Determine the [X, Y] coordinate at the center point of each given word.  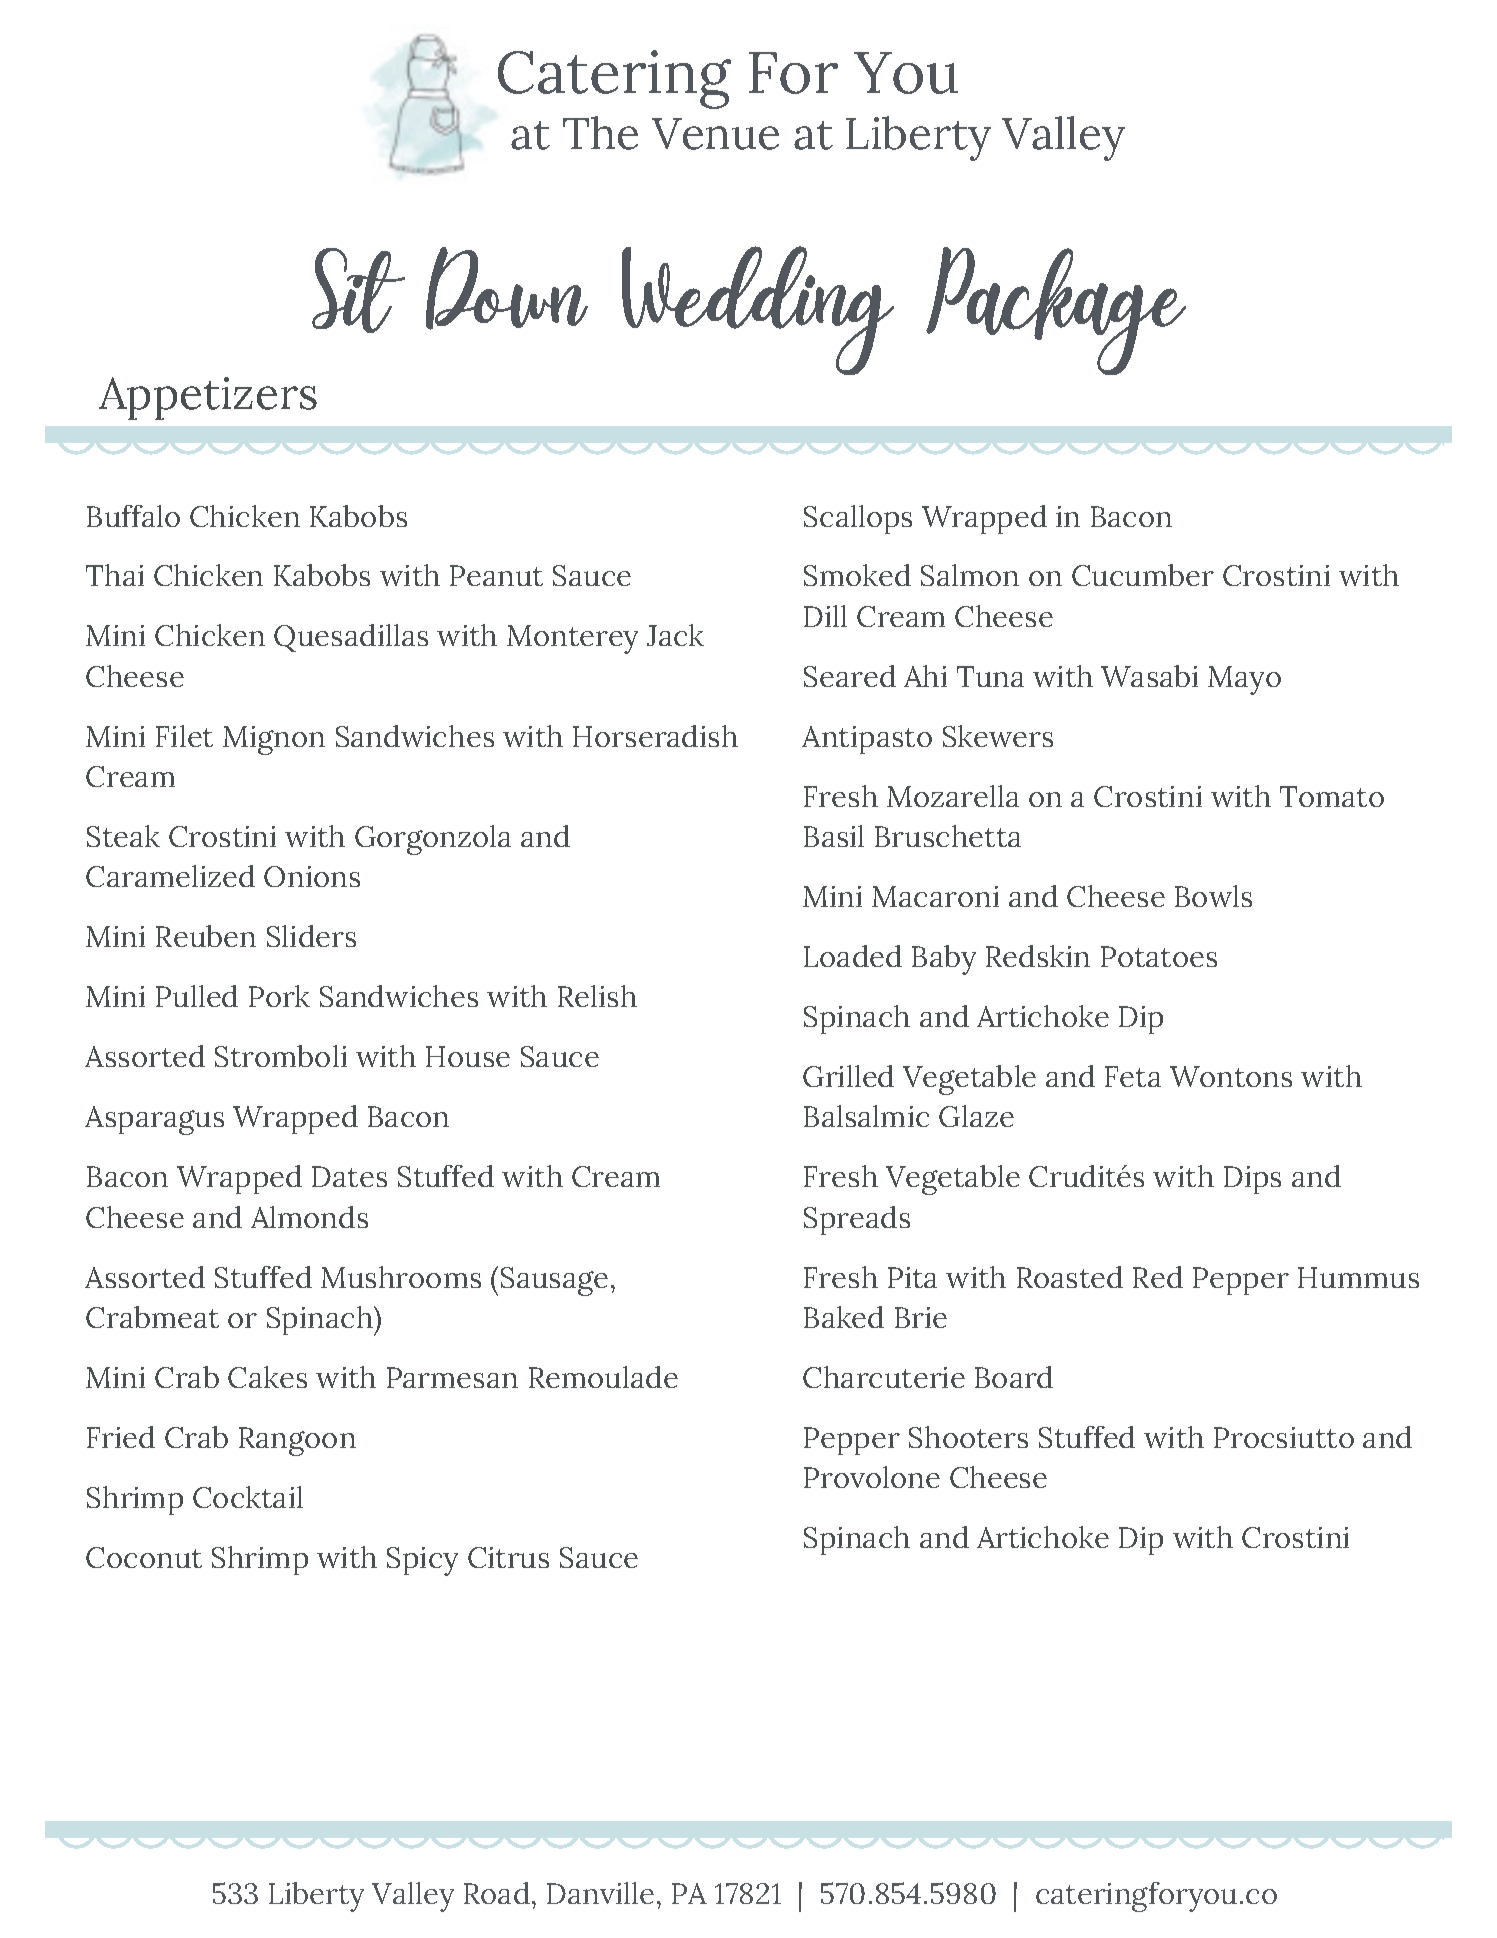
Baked [844, 1317]
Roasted [1070, 1277]
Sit [358, 290]
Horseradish [655, 736]
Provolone [872, 1477]
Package [1056, 311]
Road [497, 1893]
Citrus [508, 1557]
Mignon [274, 740]
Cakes [267, 1377]
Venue [715, 134]
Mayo [1244, 680]
